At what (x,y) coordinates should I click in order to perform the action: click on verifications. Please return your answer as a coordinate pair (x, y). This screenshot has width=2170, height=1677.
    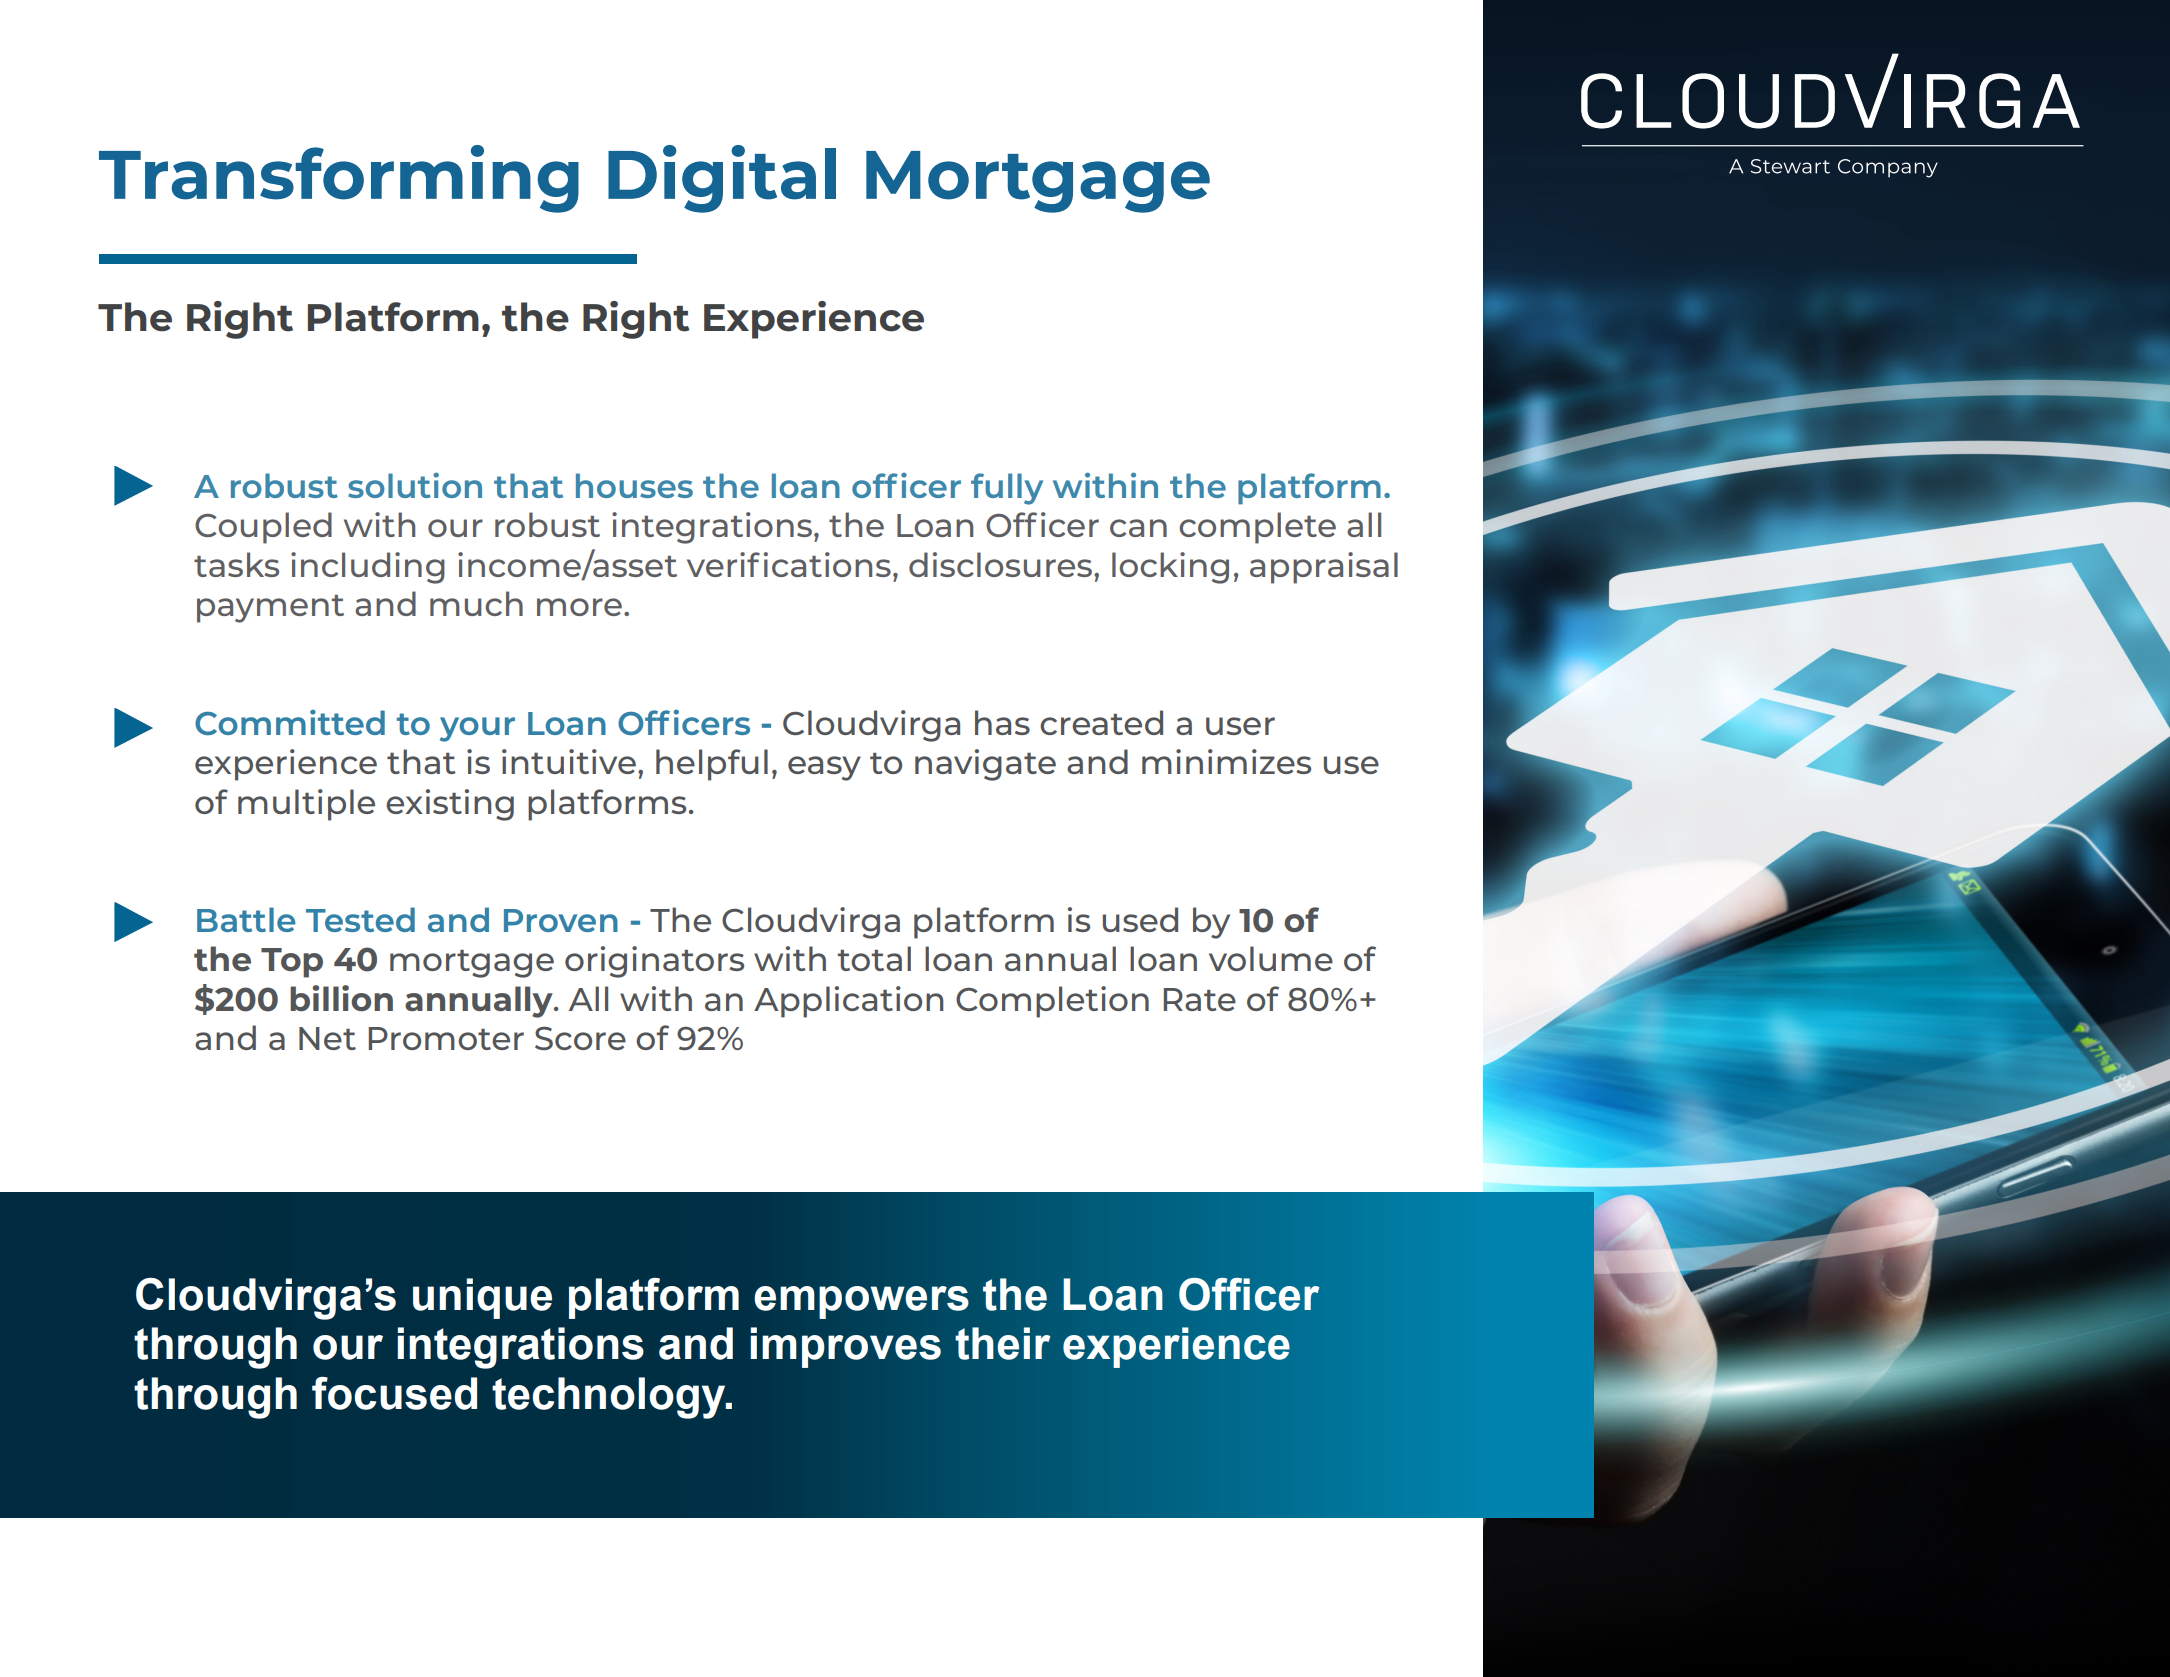
    Looking at the image, I should click on (789, 564).
